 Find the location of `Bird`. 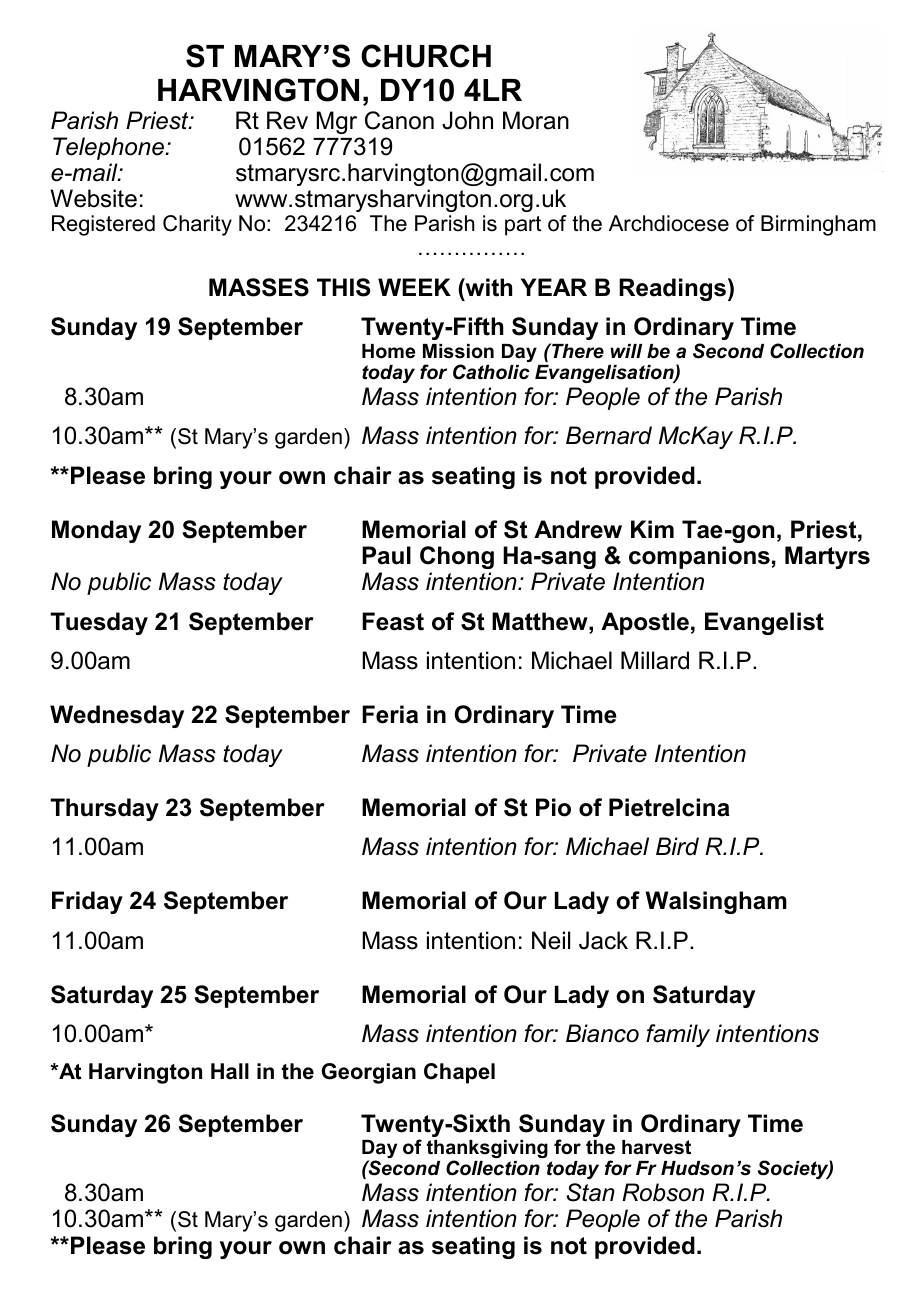

Bird is located at coordinates (677, 846).
